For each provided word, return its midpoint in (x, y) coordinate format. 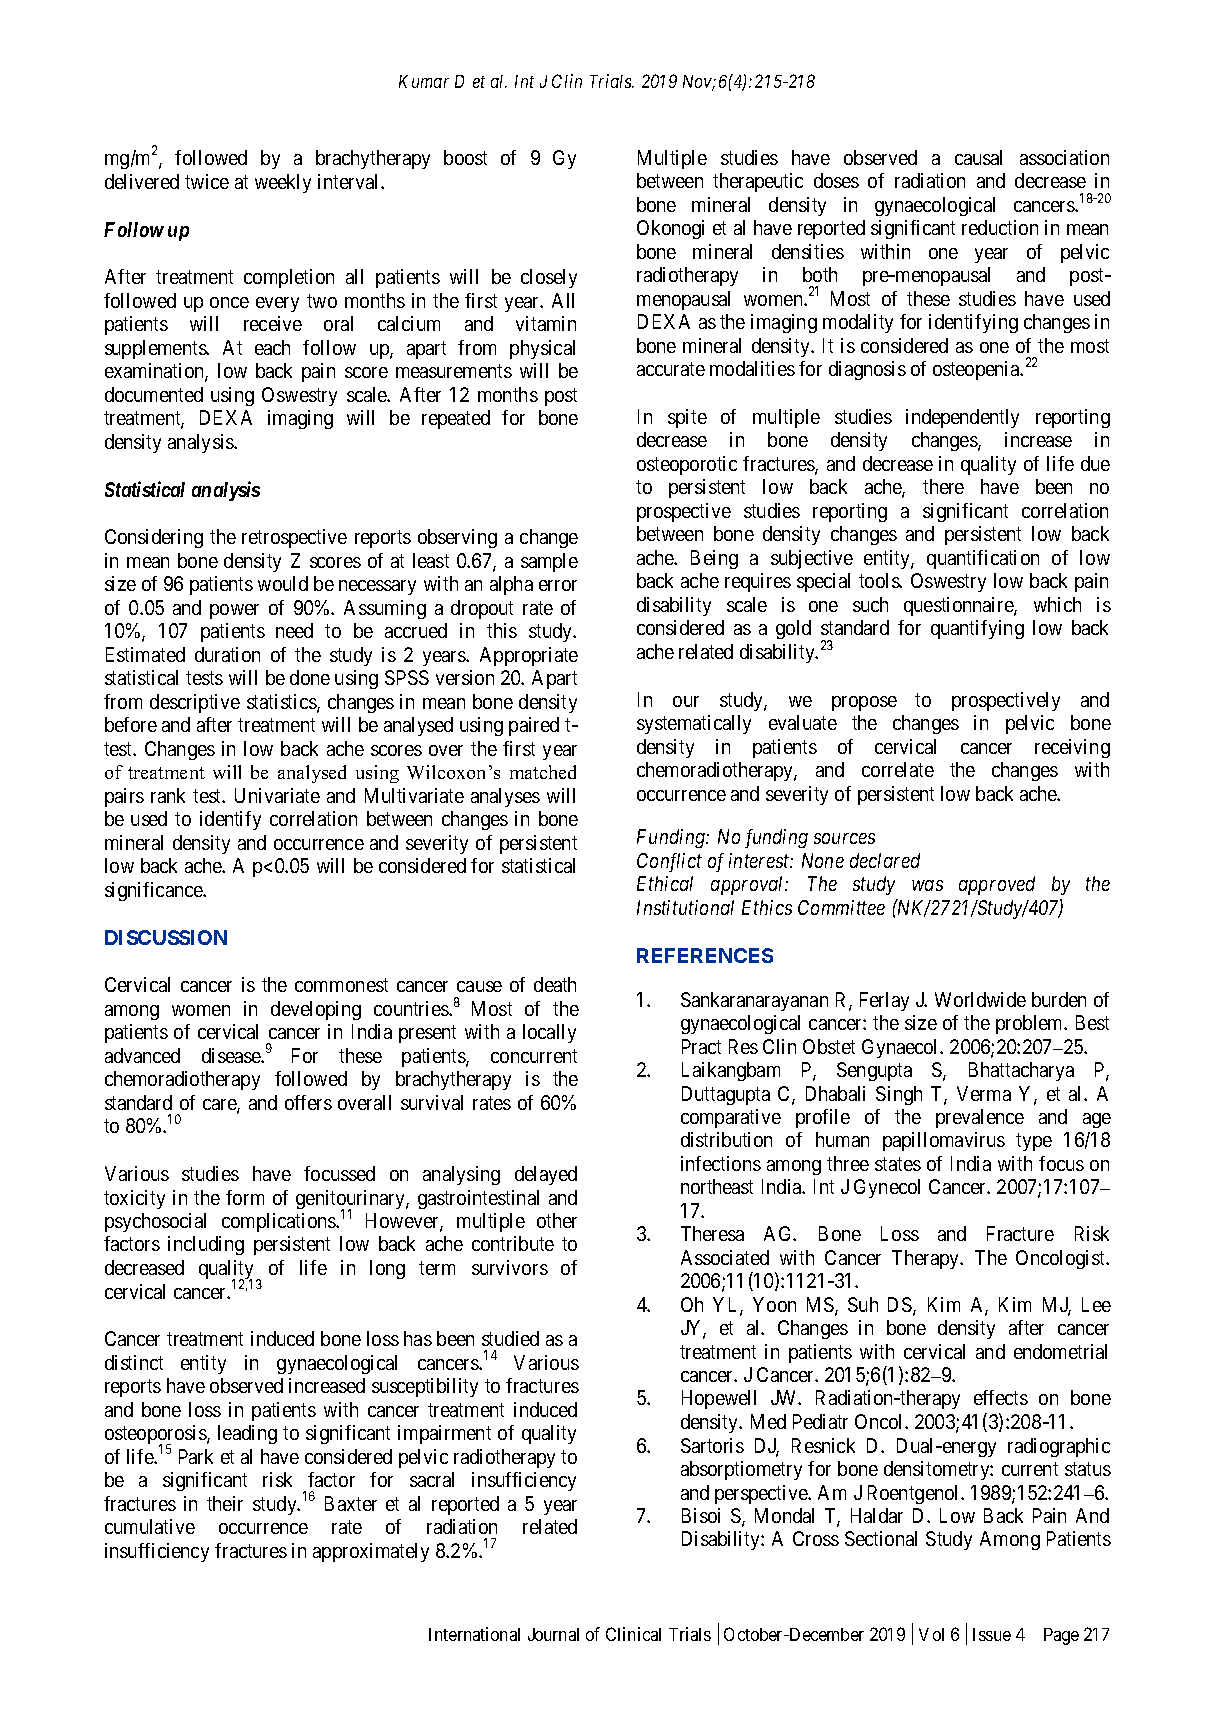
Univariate (277, 795)
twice (207, 181)
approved (997, 885)
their (225, 1503)
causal (978, 157)
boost (465, 157)
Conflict (669, 862)
